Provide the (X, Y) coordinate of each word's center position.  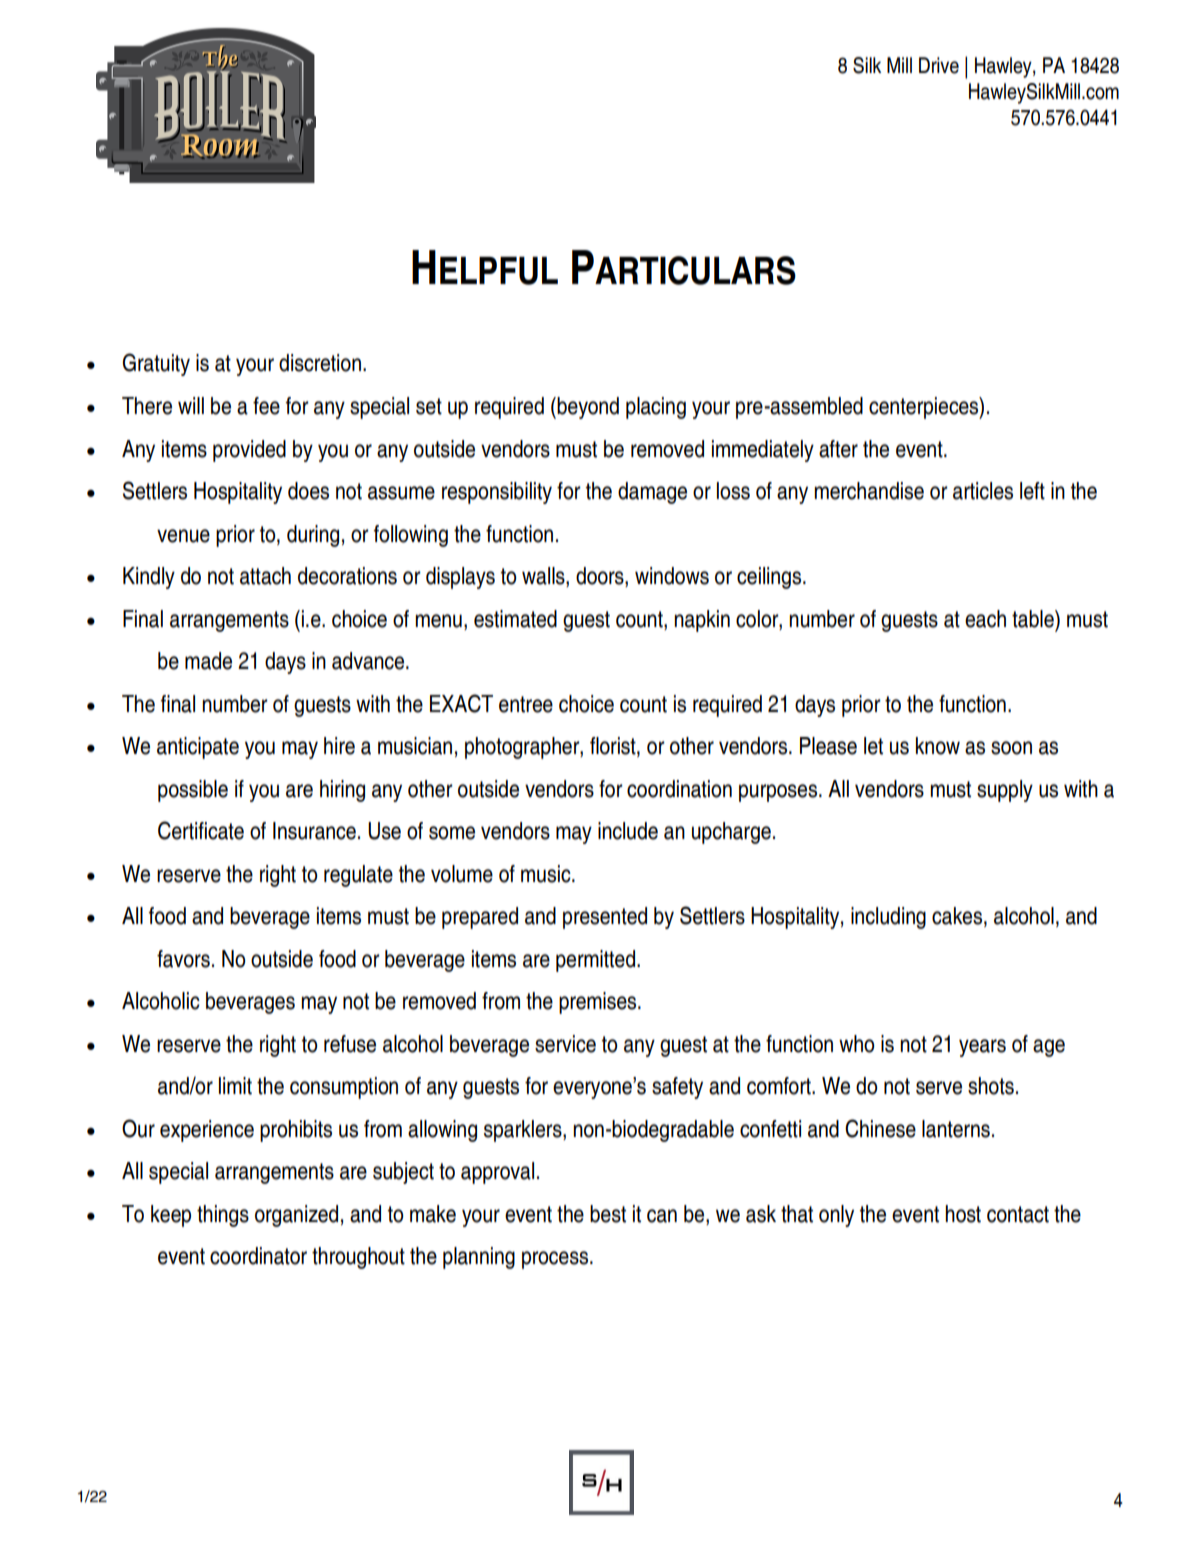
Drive (939, 65)
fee (266, 406)
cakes (957, 916)
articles (983, 491)
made (208, 661)
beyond (587, 408)
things (223, 1216)
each (985, 619)
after (838, 449)
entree (526, 704)
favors (183, 959)
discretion (320, 363)
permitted (597, 961)
